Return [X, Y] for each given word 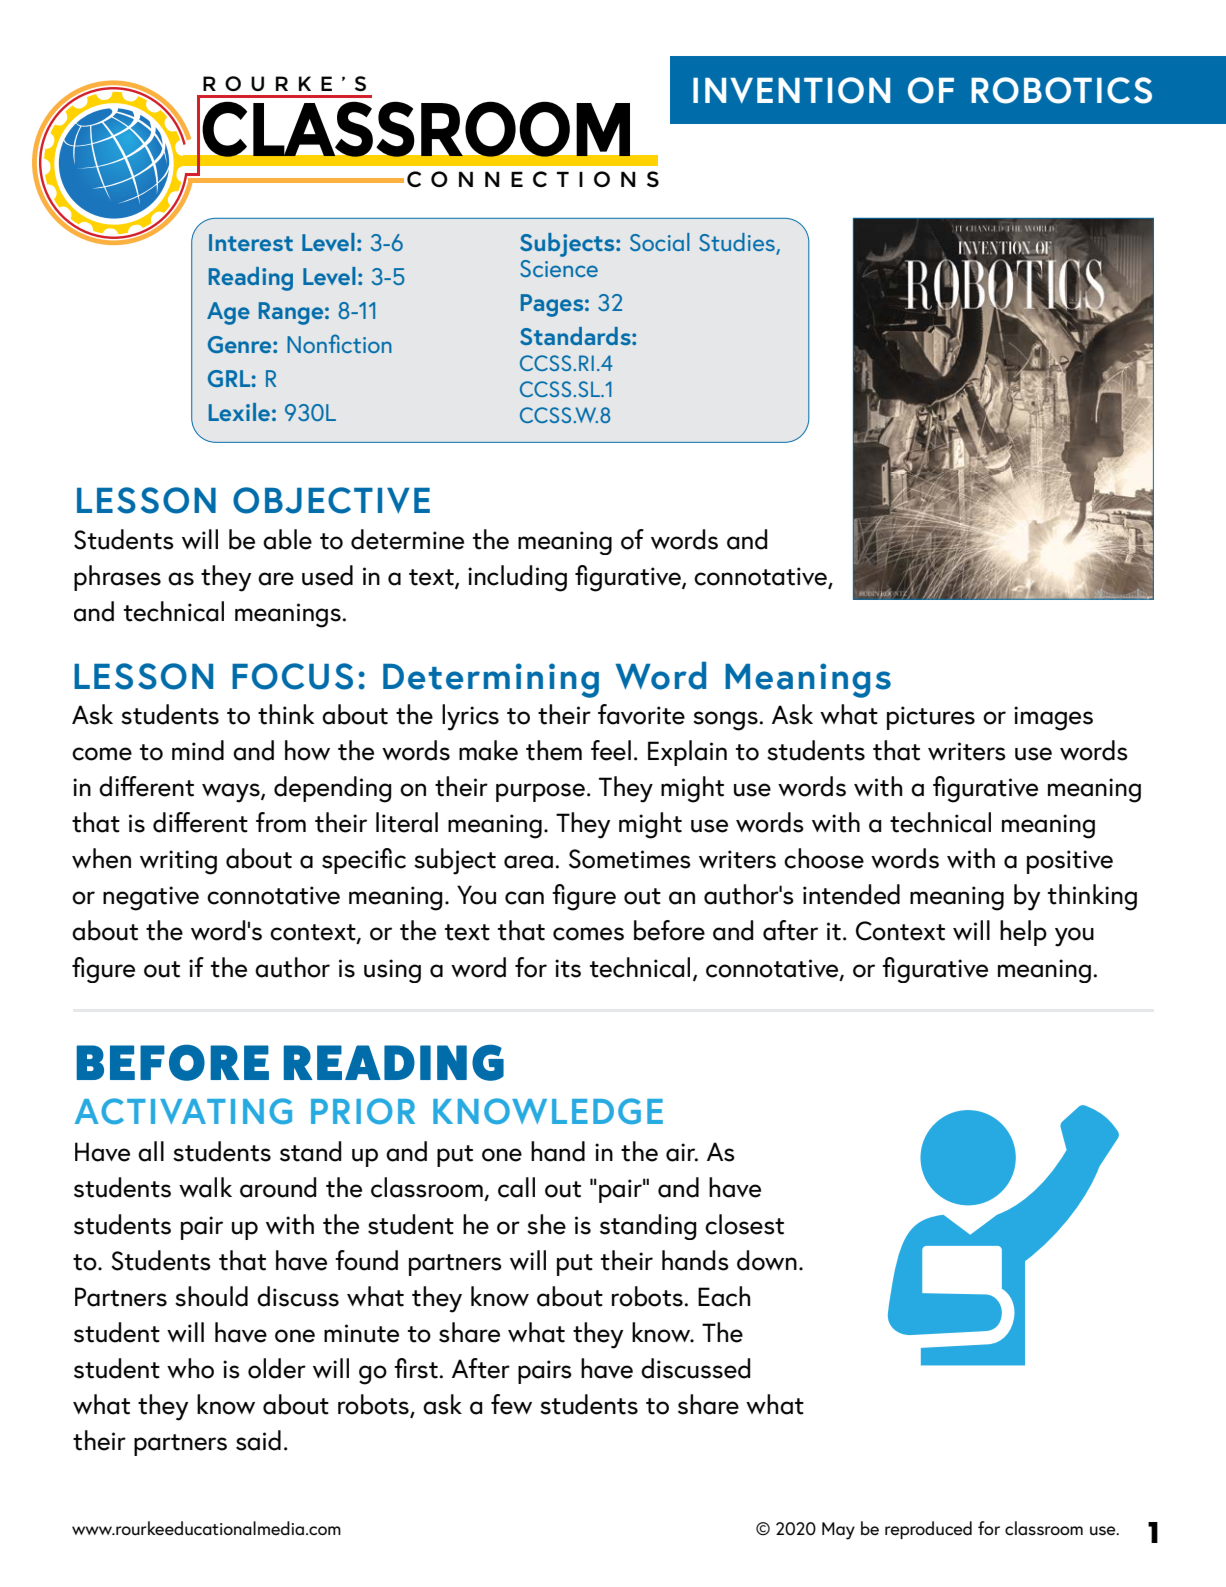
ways [232, 793]
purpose [540, 792]
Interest [251, 242]
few [511, 1404]
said [258, 1440]
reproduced [928, 1530]
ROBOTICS [1061, 90]
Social [660, 242]
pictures [931, 718]
